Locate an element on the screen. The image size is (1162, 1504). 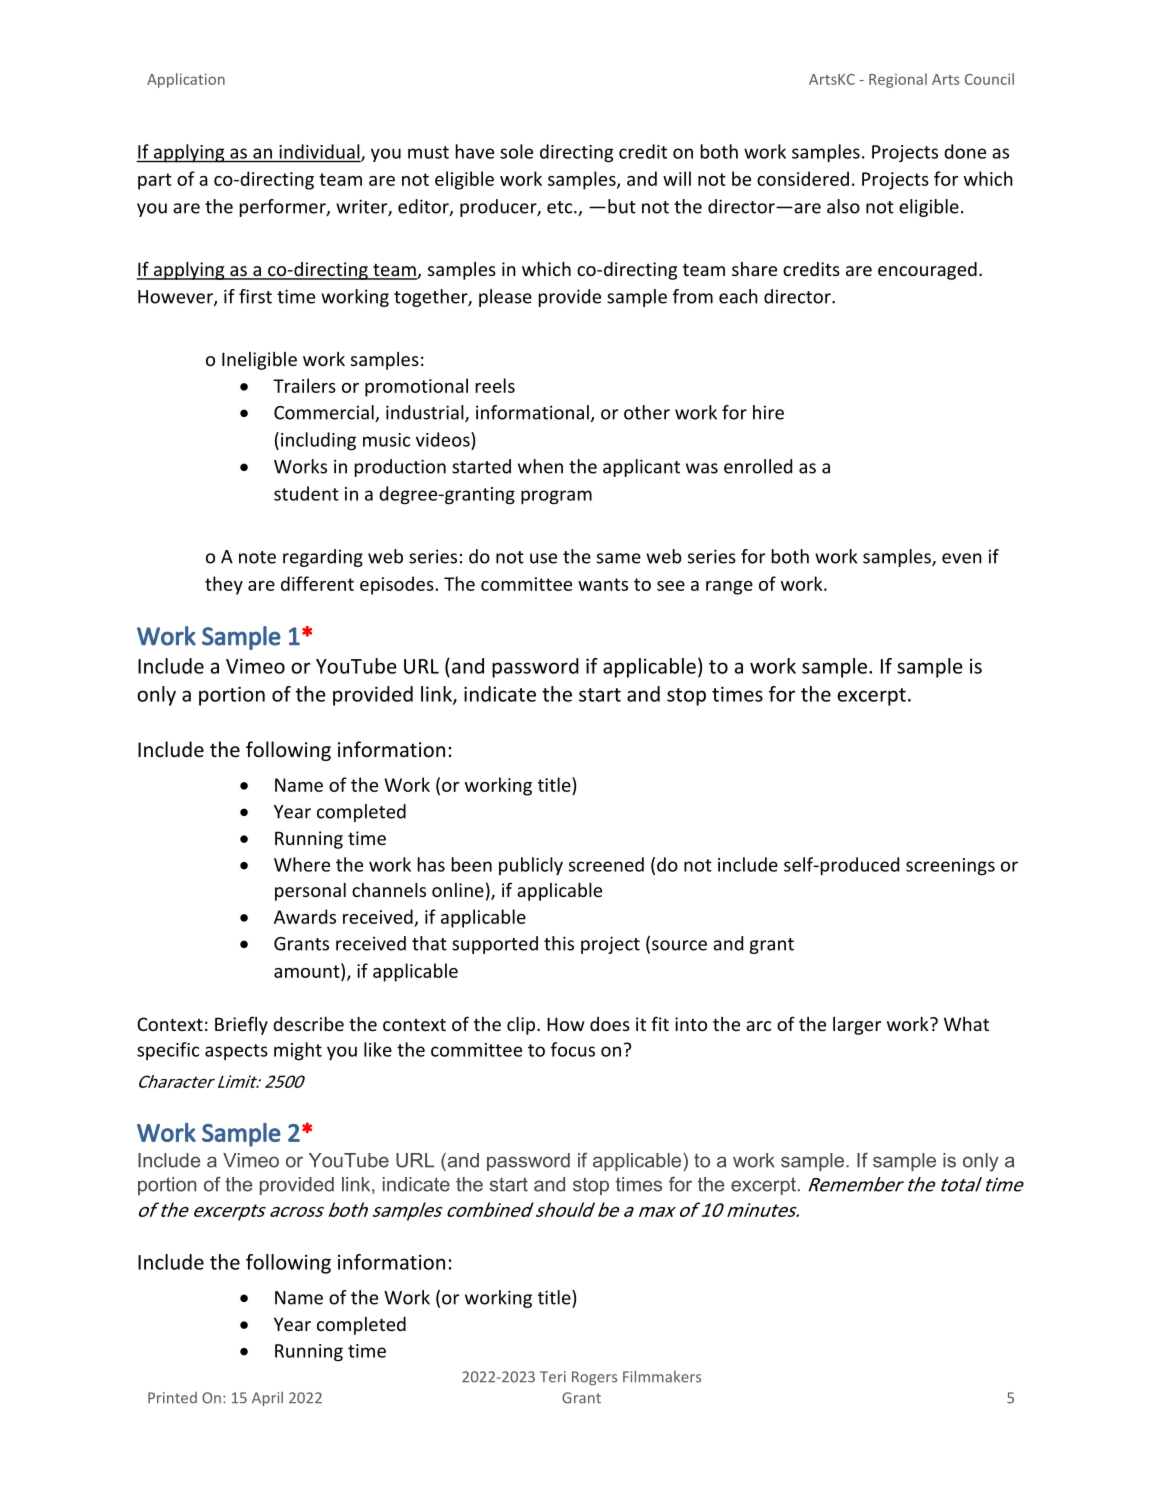
amount is located at coordinates (308, 970).
